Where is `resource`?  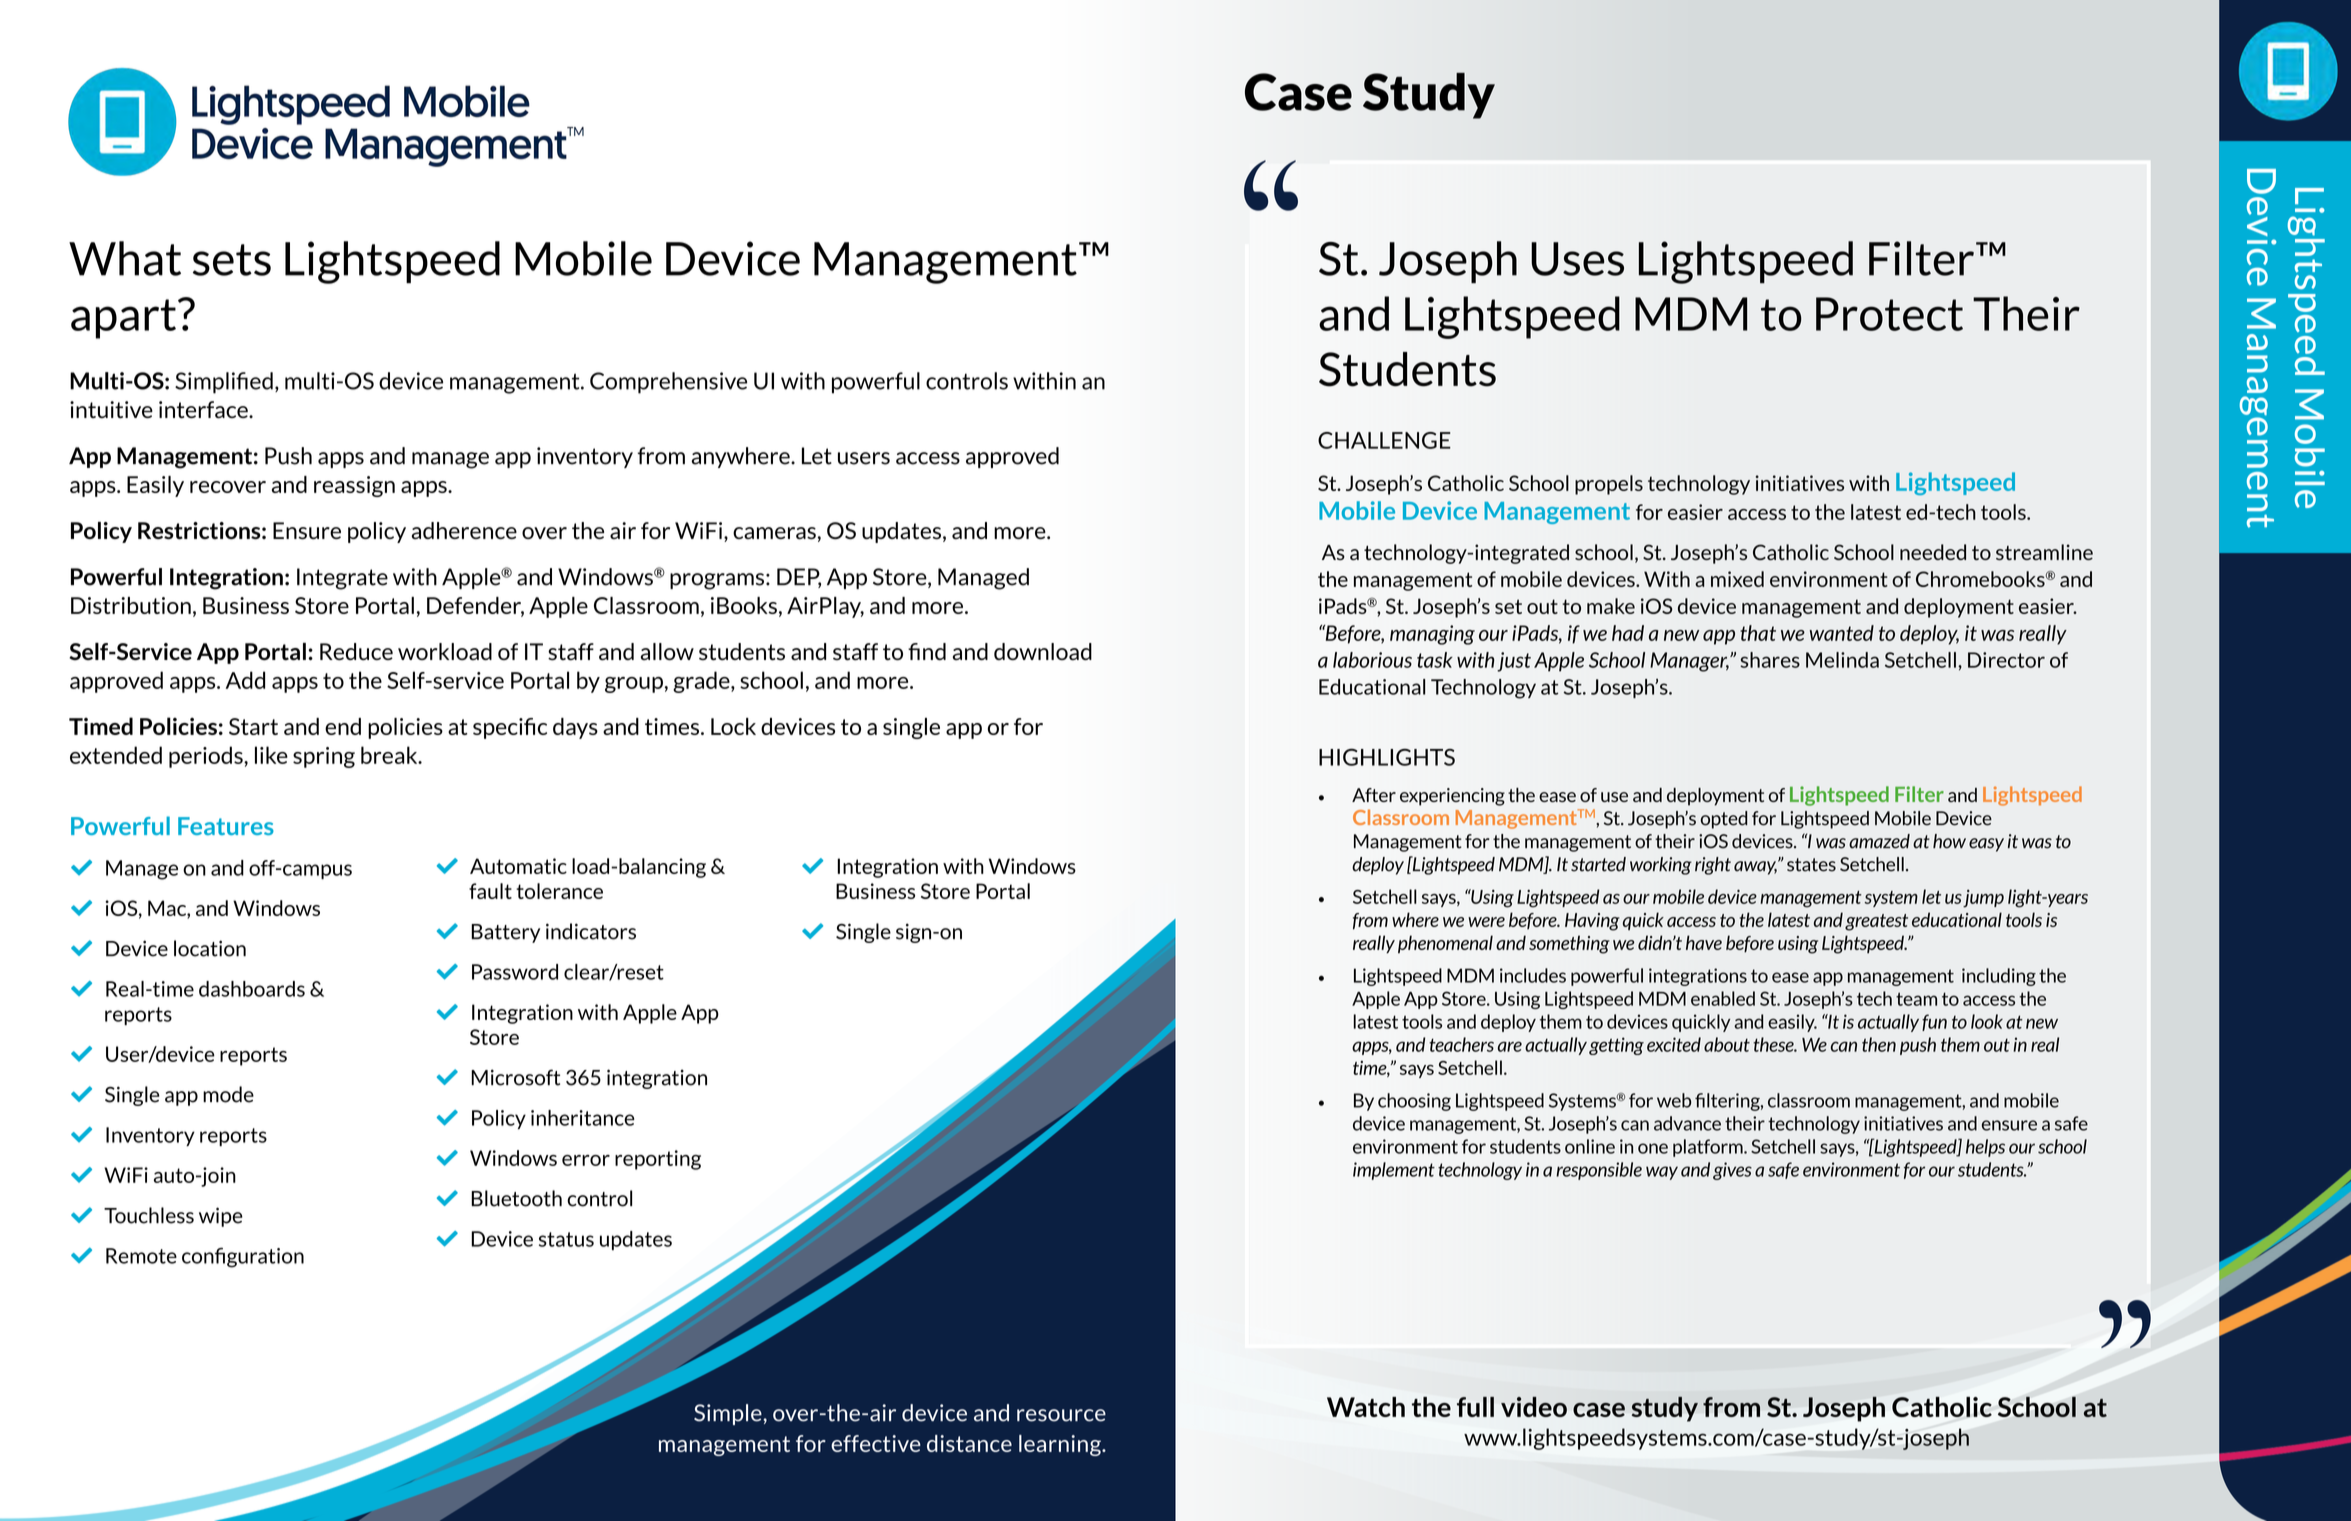 resource is located at coordinates (1061, 1415).
